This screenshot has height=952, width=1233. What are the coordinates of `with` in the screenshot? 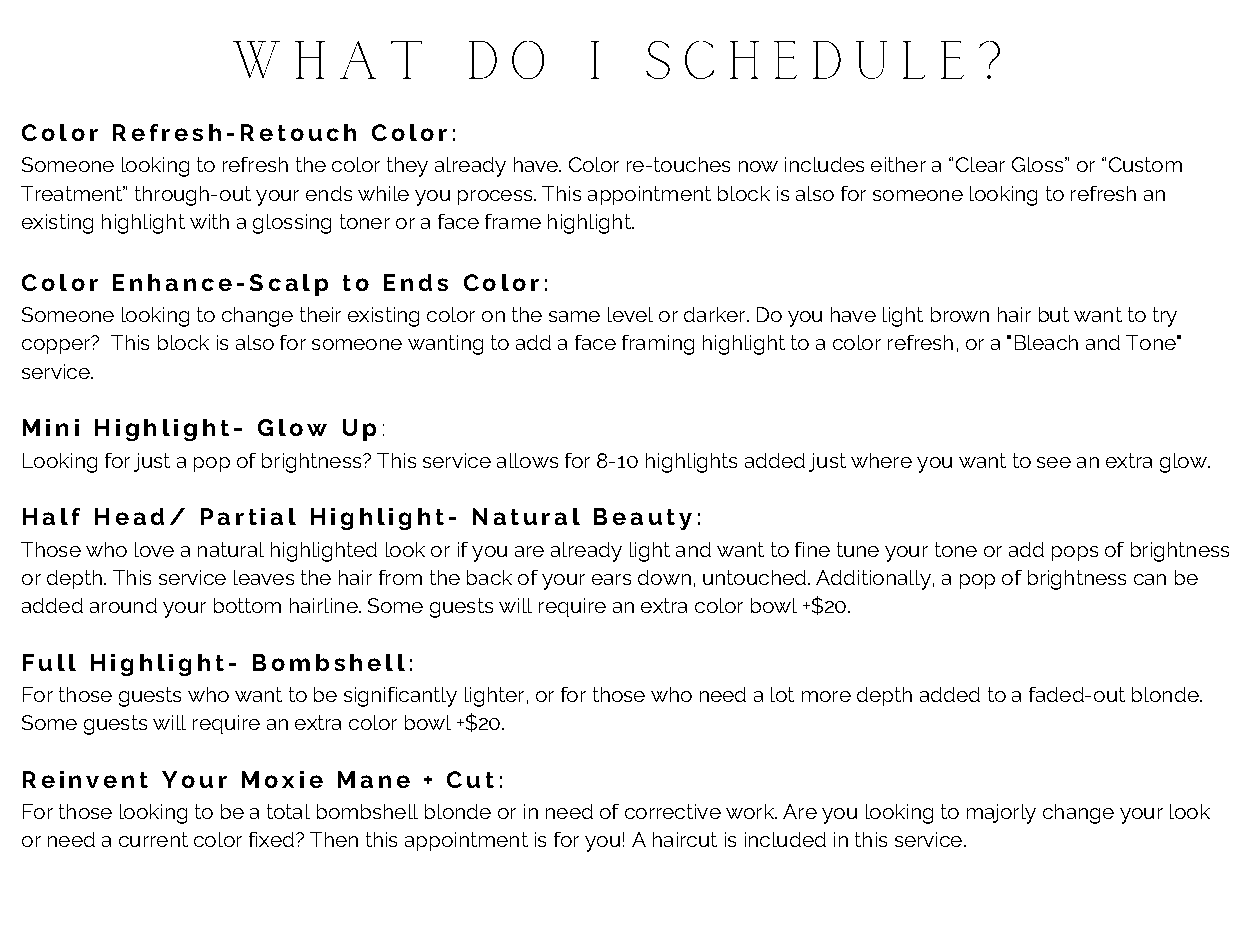 It's located at (209, 221).
